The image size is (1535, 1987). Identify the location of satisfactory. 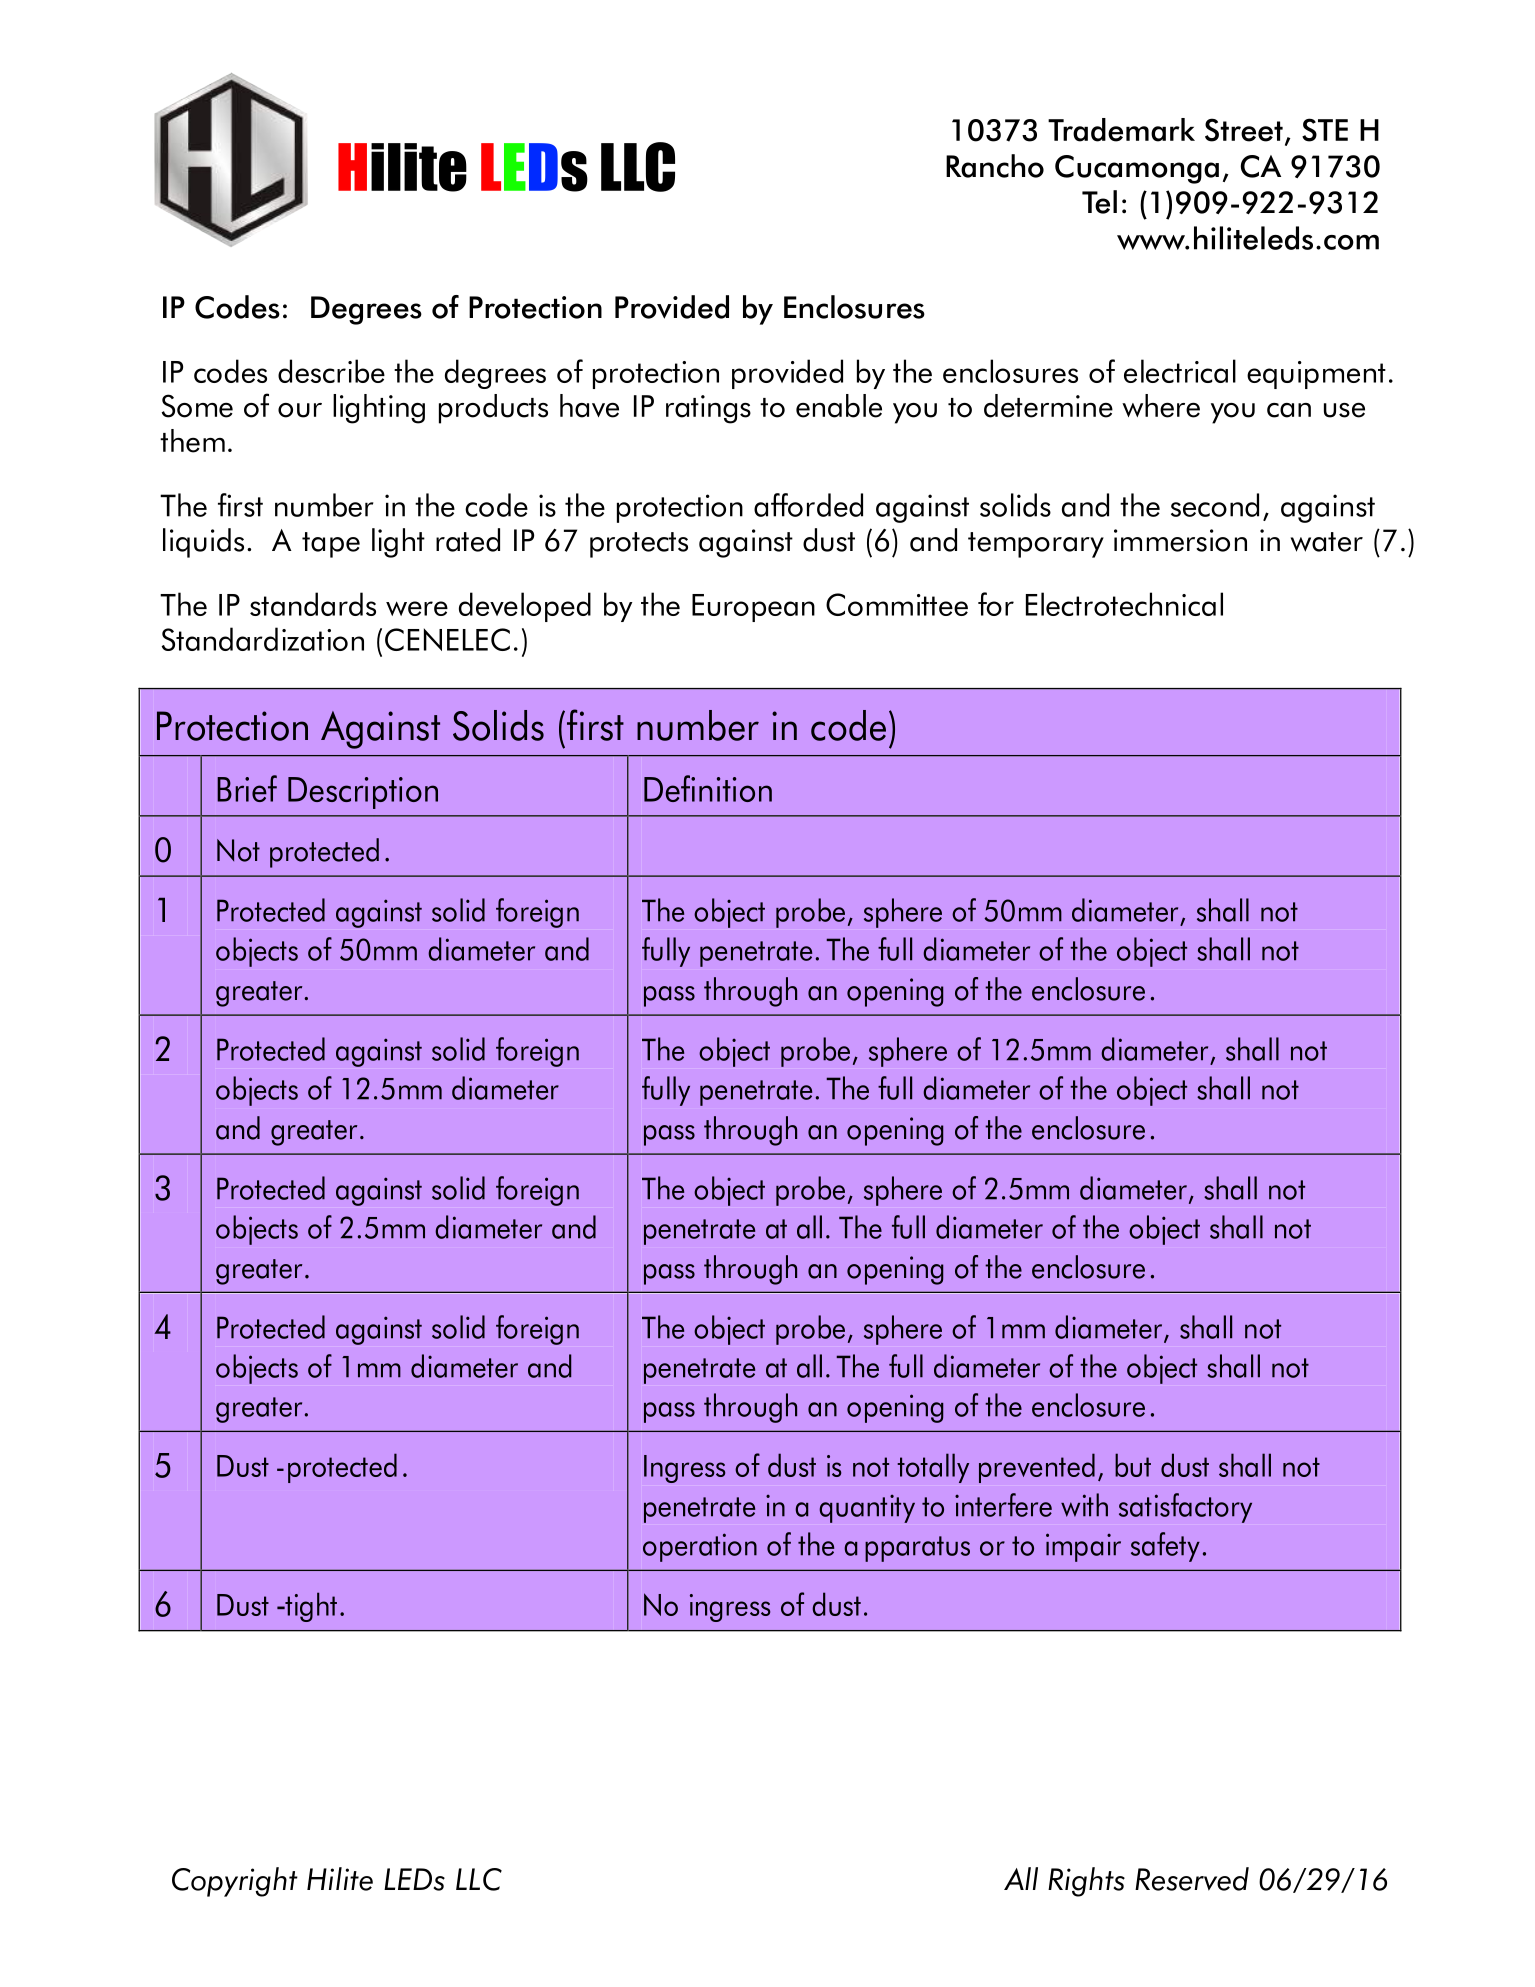
(1185, 1508).
